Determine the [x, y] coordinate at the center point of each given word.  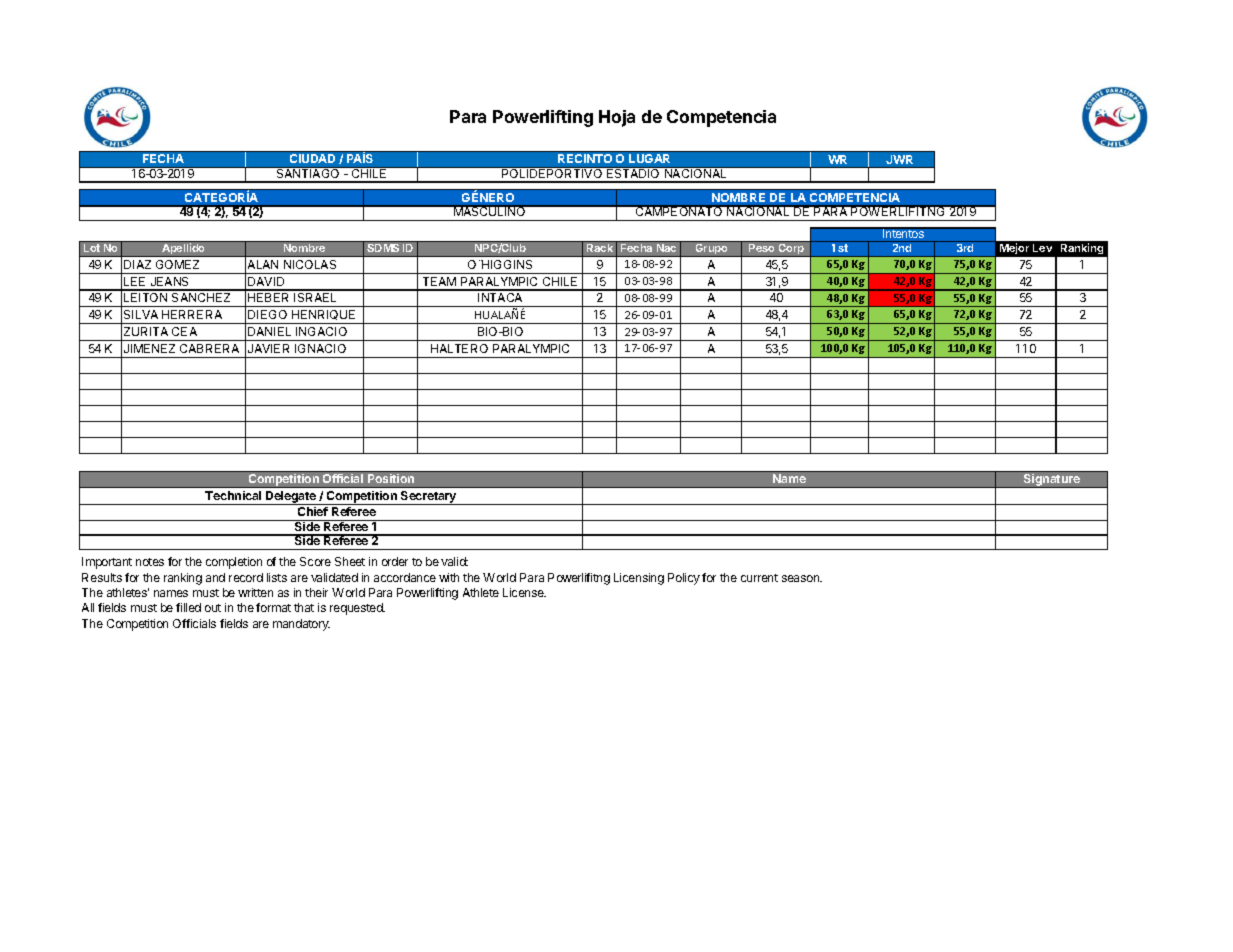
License [524, 592]
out [213, 608]
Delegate [291, 498]
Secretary [429, 498]
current [759, 578]
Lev [1042, 248]
